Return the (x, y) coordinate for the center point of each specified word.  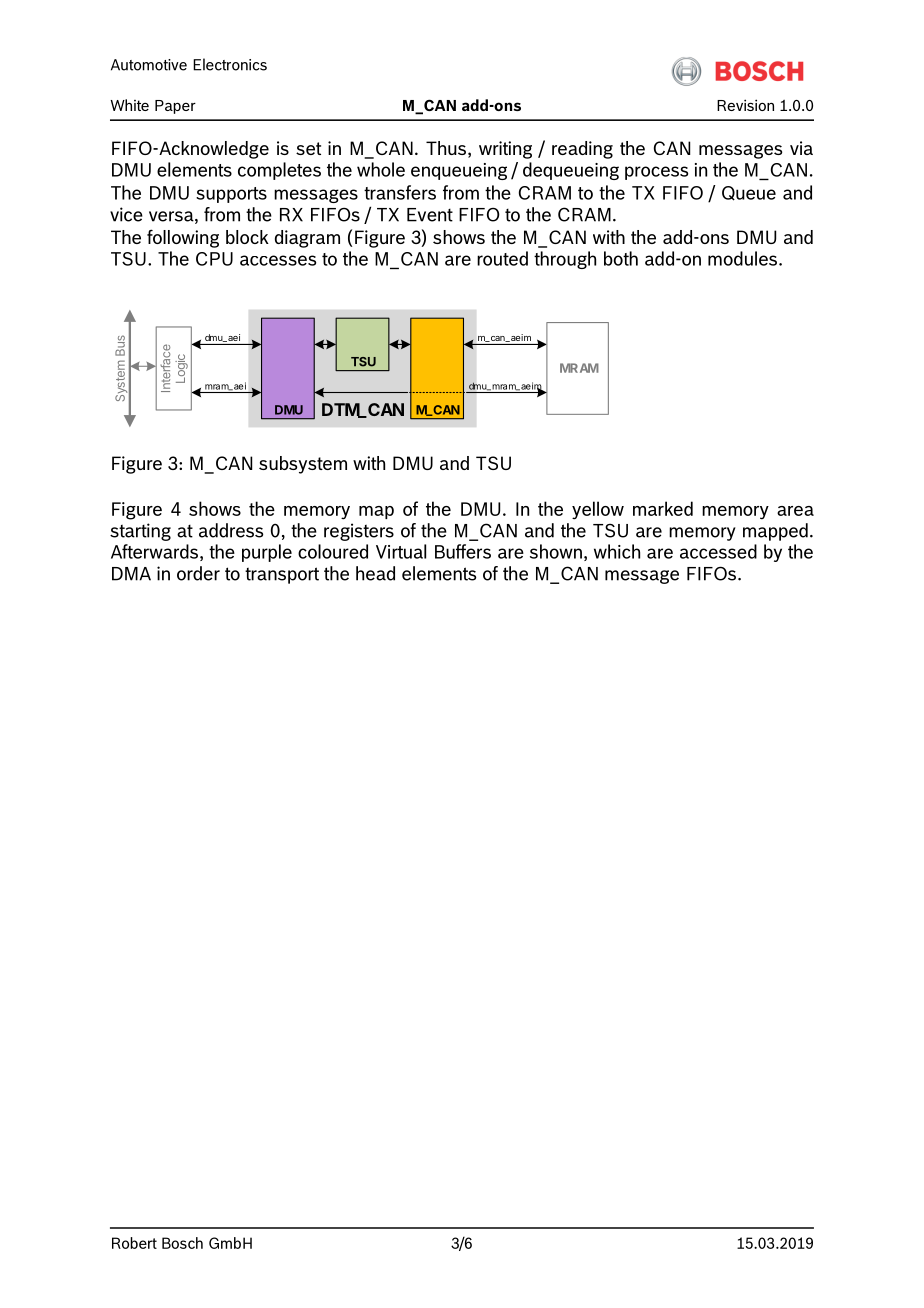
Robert (134, 1243)
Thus (446, 148)
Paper (175, 107)
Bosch (182, 1243)
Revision (745, 105)
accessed (718, 551)
